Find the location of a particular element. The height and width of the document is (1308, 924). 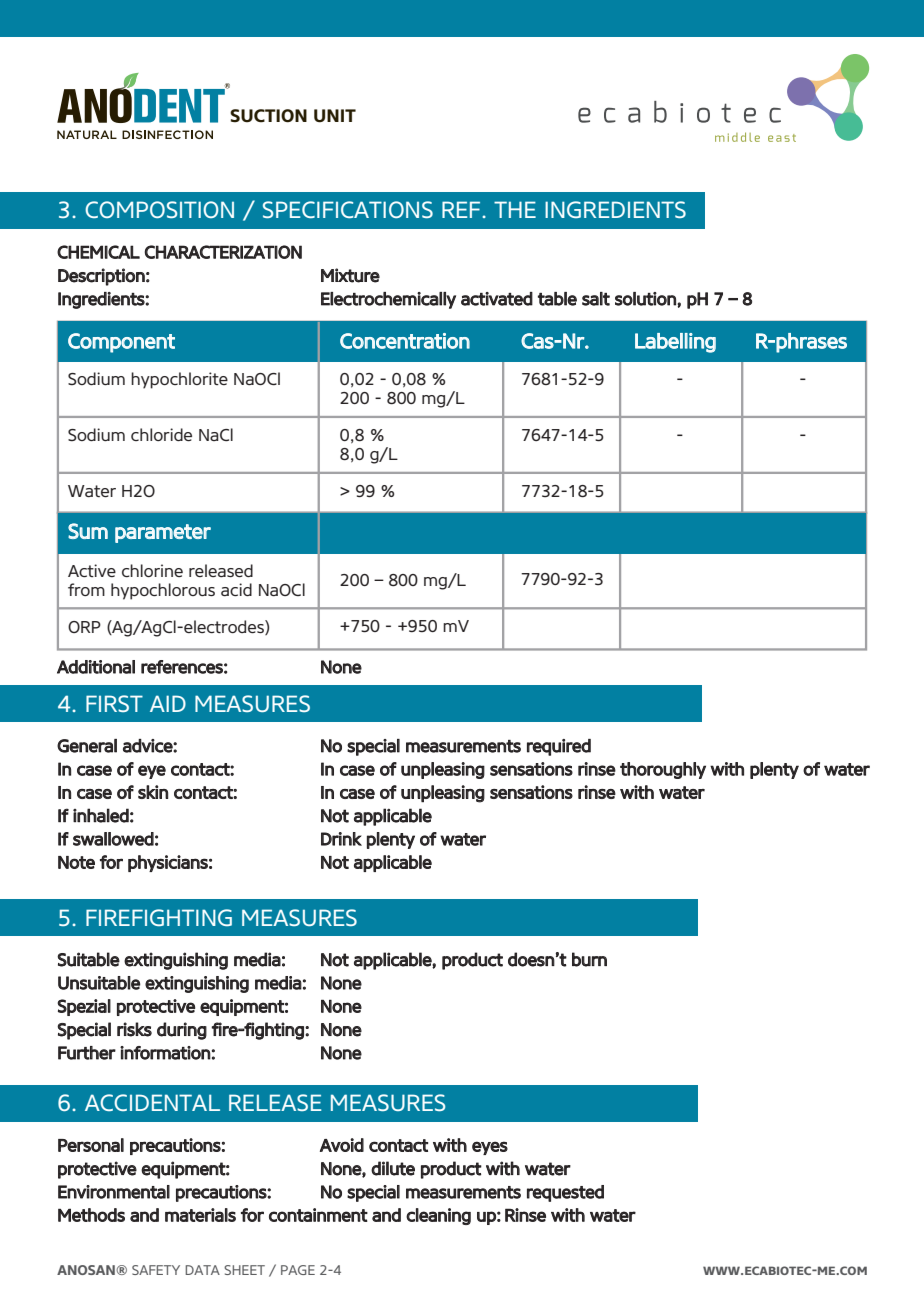

SAFETY is located at coordinates (156, 1270).
